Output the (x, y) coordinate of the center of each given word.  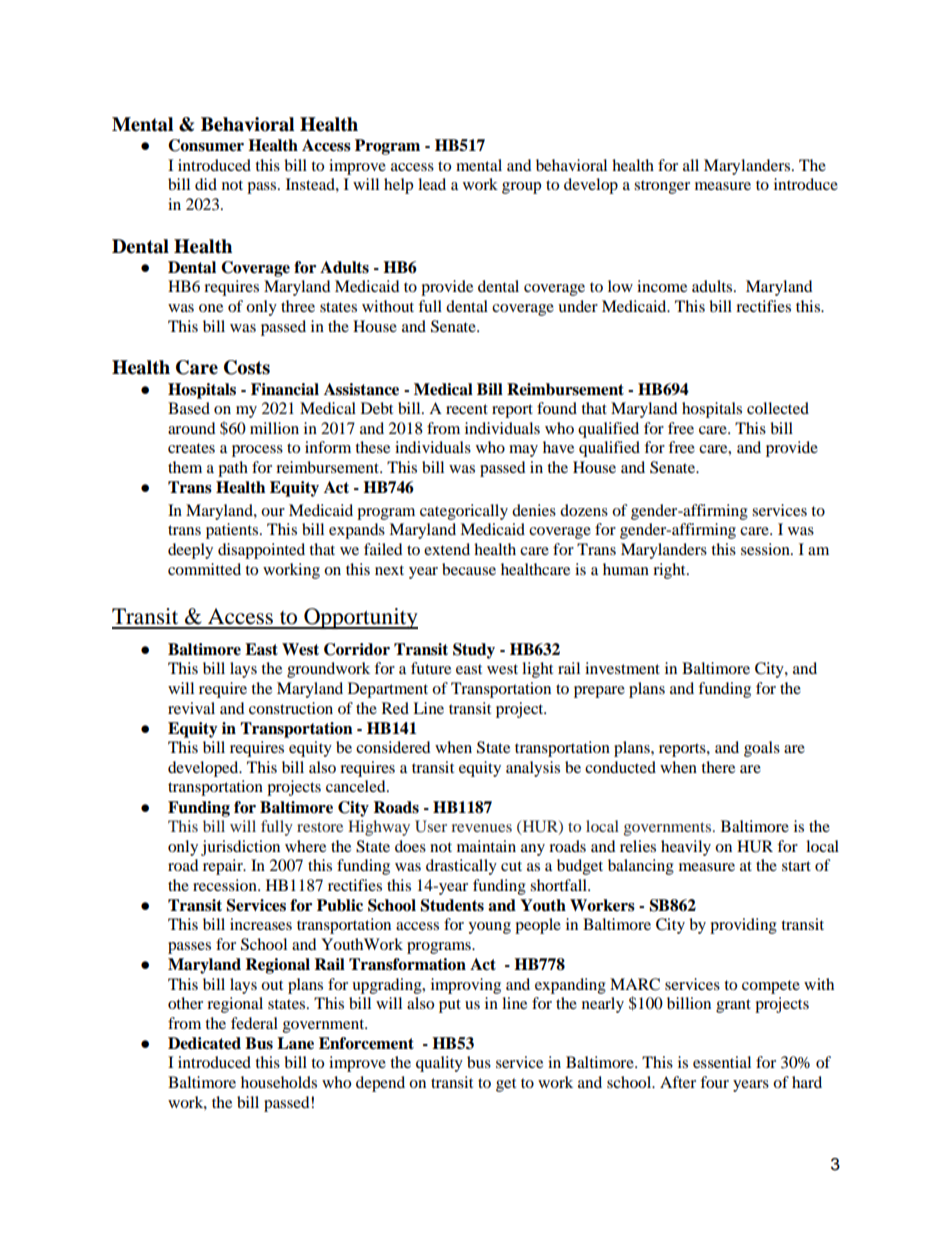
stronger (662, 187)
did (206, 184)
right (670, 571)
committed (204, 569)
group (521, 188)
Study (474, 651)
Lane (295, 1043)
